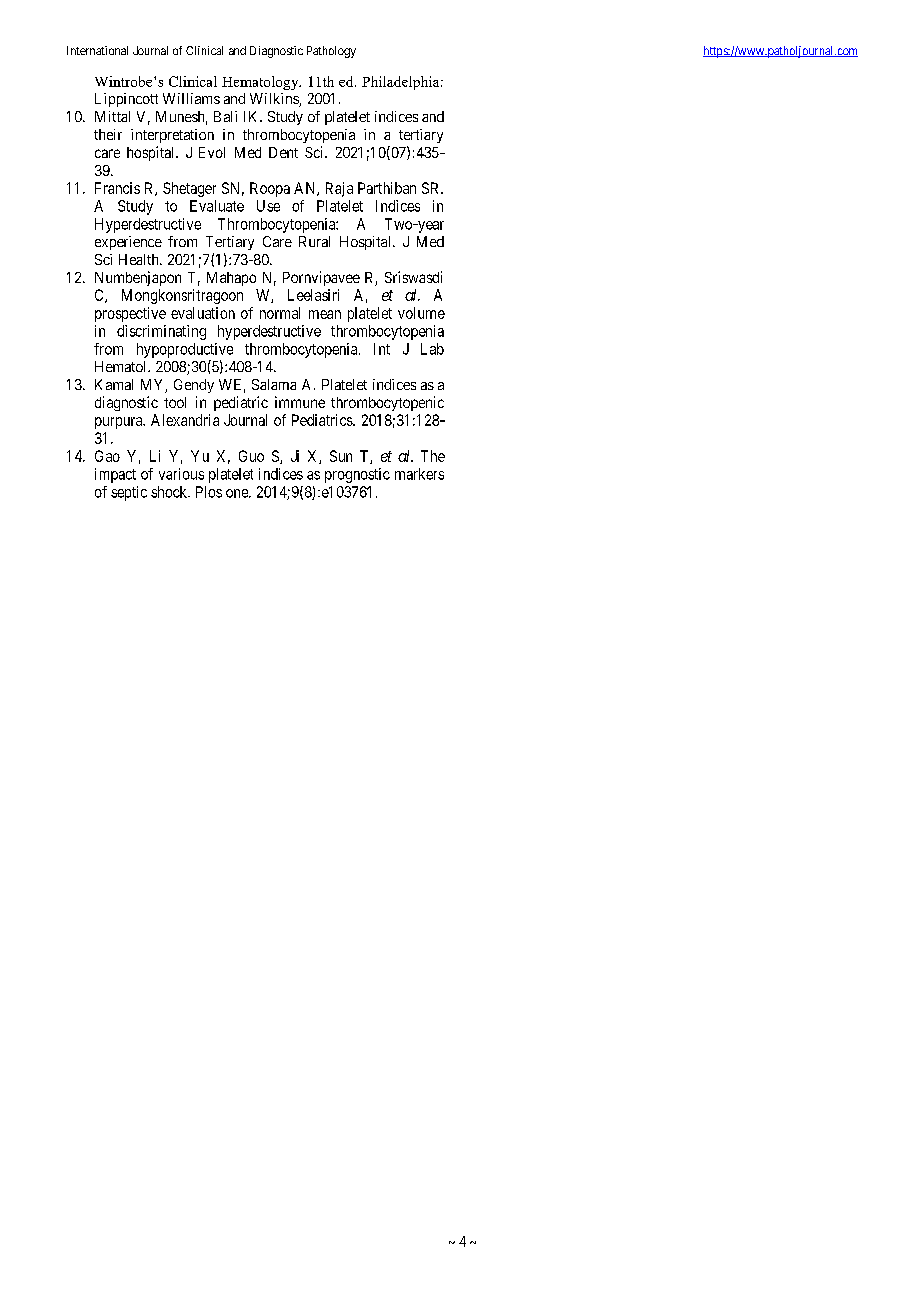  I want to click on their, so click(108, 134).
